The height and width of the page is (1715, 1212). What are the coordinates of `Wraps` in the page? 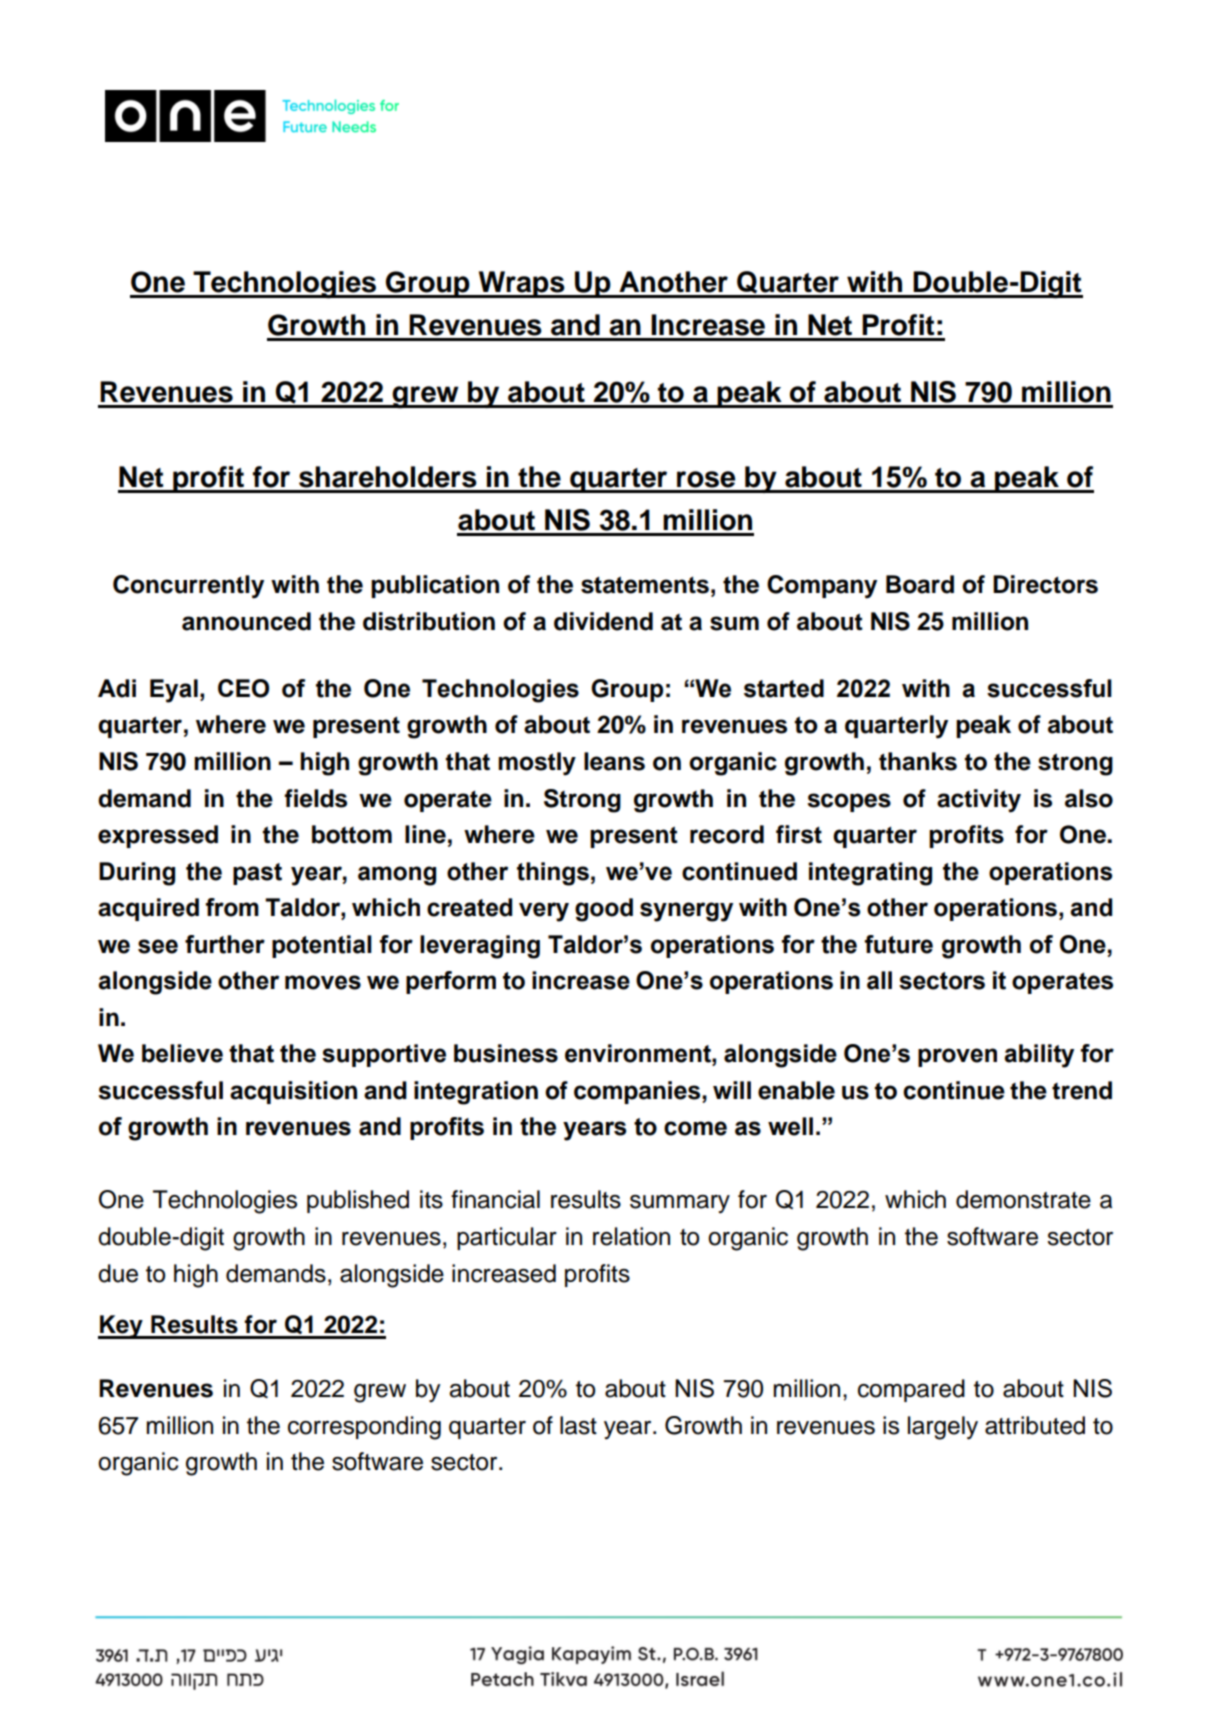 It's located at (521, 284).
